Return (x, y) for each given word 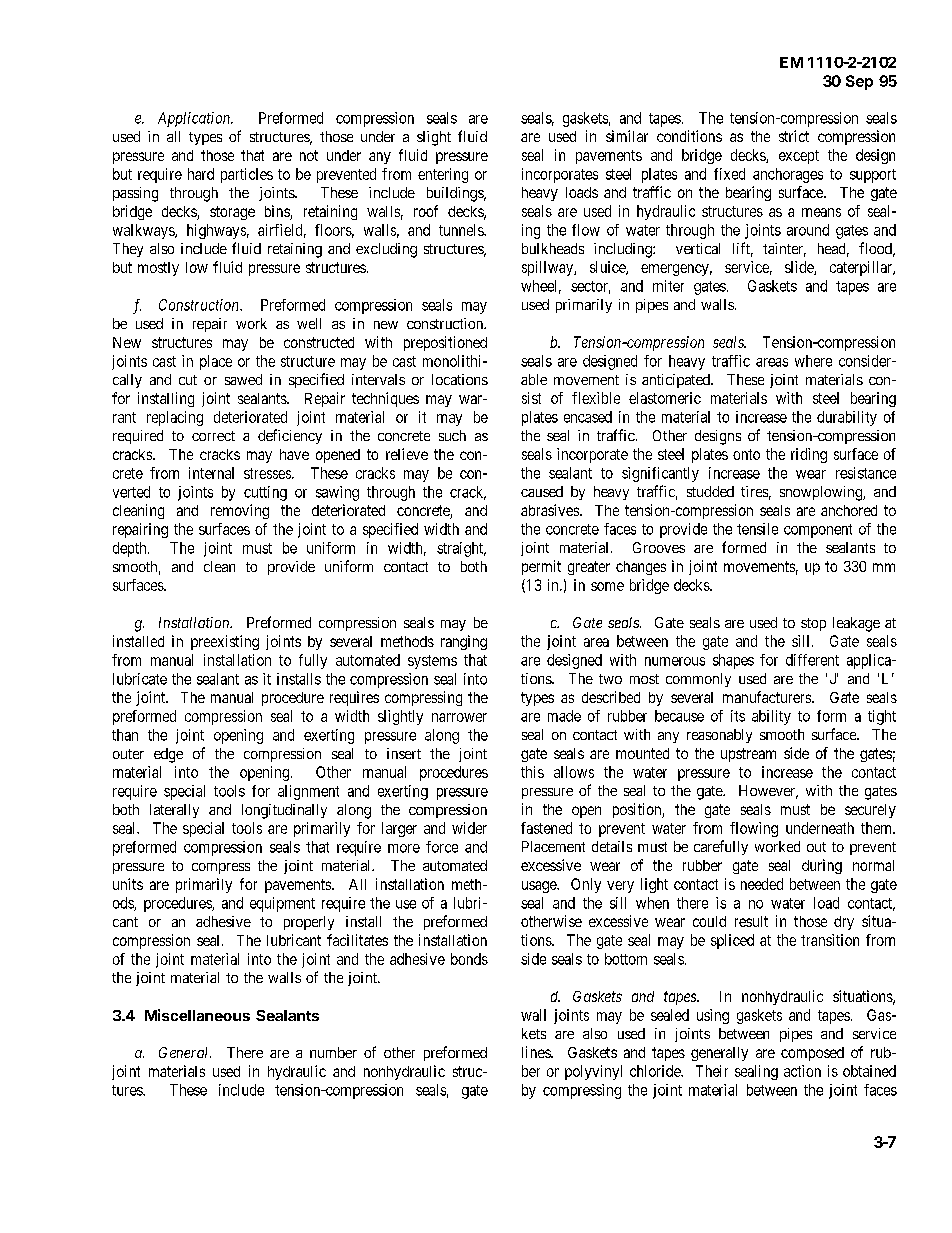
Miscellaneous (197, 1015)
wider (469, 828)
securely (870, 811)
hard (201, 174)
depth (131, 549)
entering (443, 175)
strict (794, 136)
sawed (243, 379)
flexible (596, 398)
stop (813, 624)
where (813, 361)
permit (541, 567)
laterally (174, 811)
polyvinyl (593, 1072)
